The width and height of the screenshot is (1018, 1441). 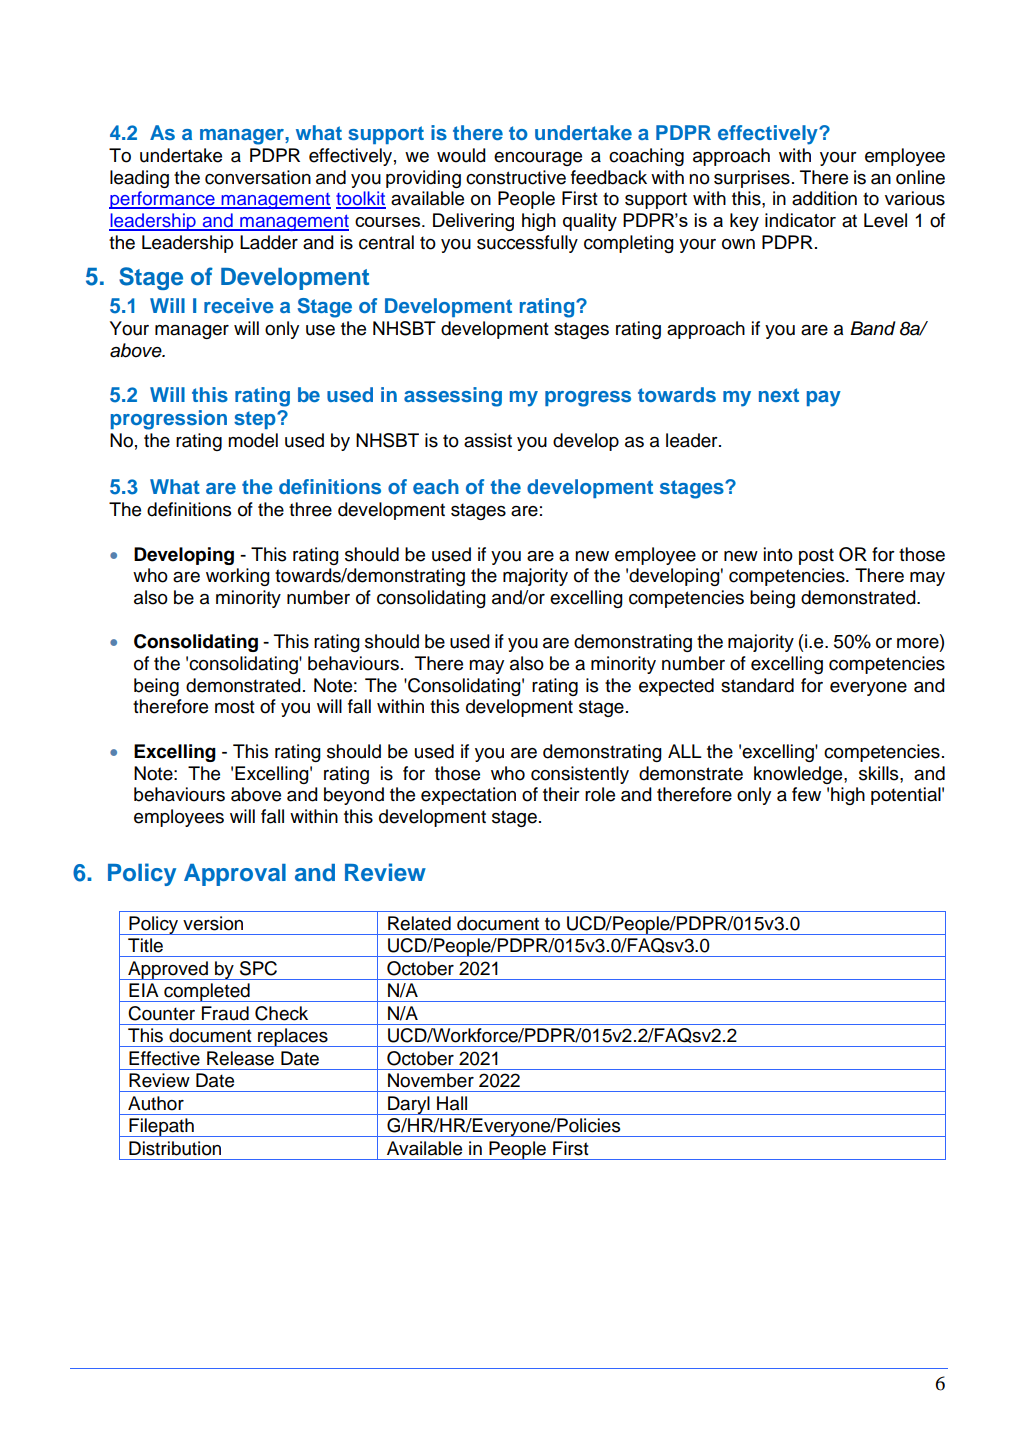 What do you see at coordinates (516, 177) in the screenshot?
I see `constructive` at bounding box center [516, 177].
